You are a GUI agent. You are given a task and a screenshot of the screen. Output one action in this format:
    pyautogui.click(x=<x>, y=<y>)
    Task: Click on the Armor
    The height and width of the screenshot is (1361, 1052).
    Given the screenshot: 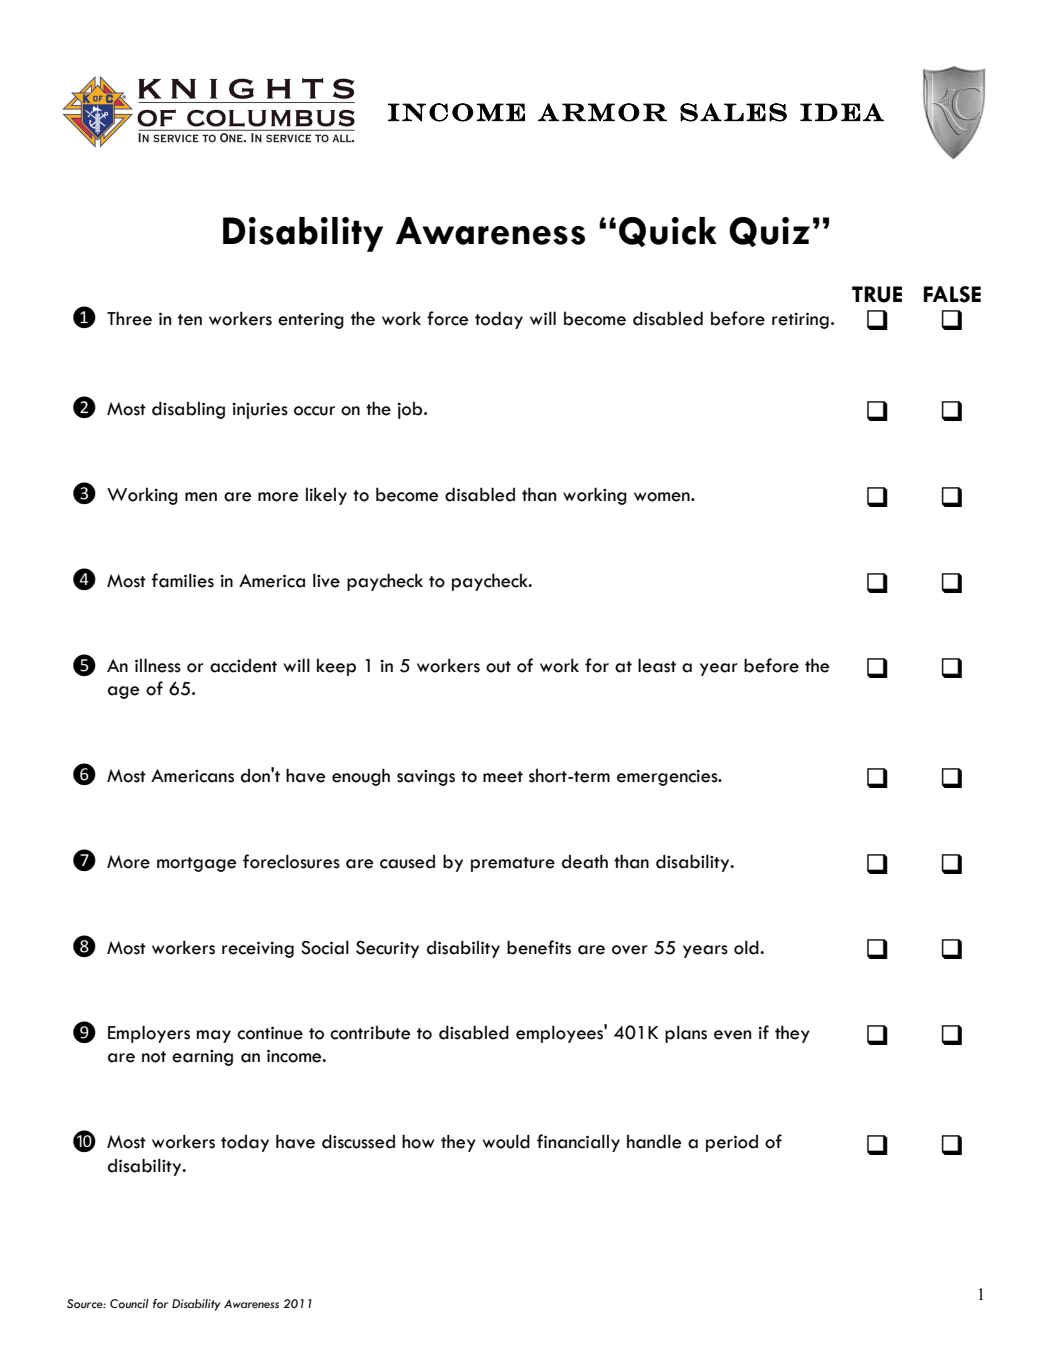 What is the action you would take?
    pyautogui.click(x=602, y=112)
